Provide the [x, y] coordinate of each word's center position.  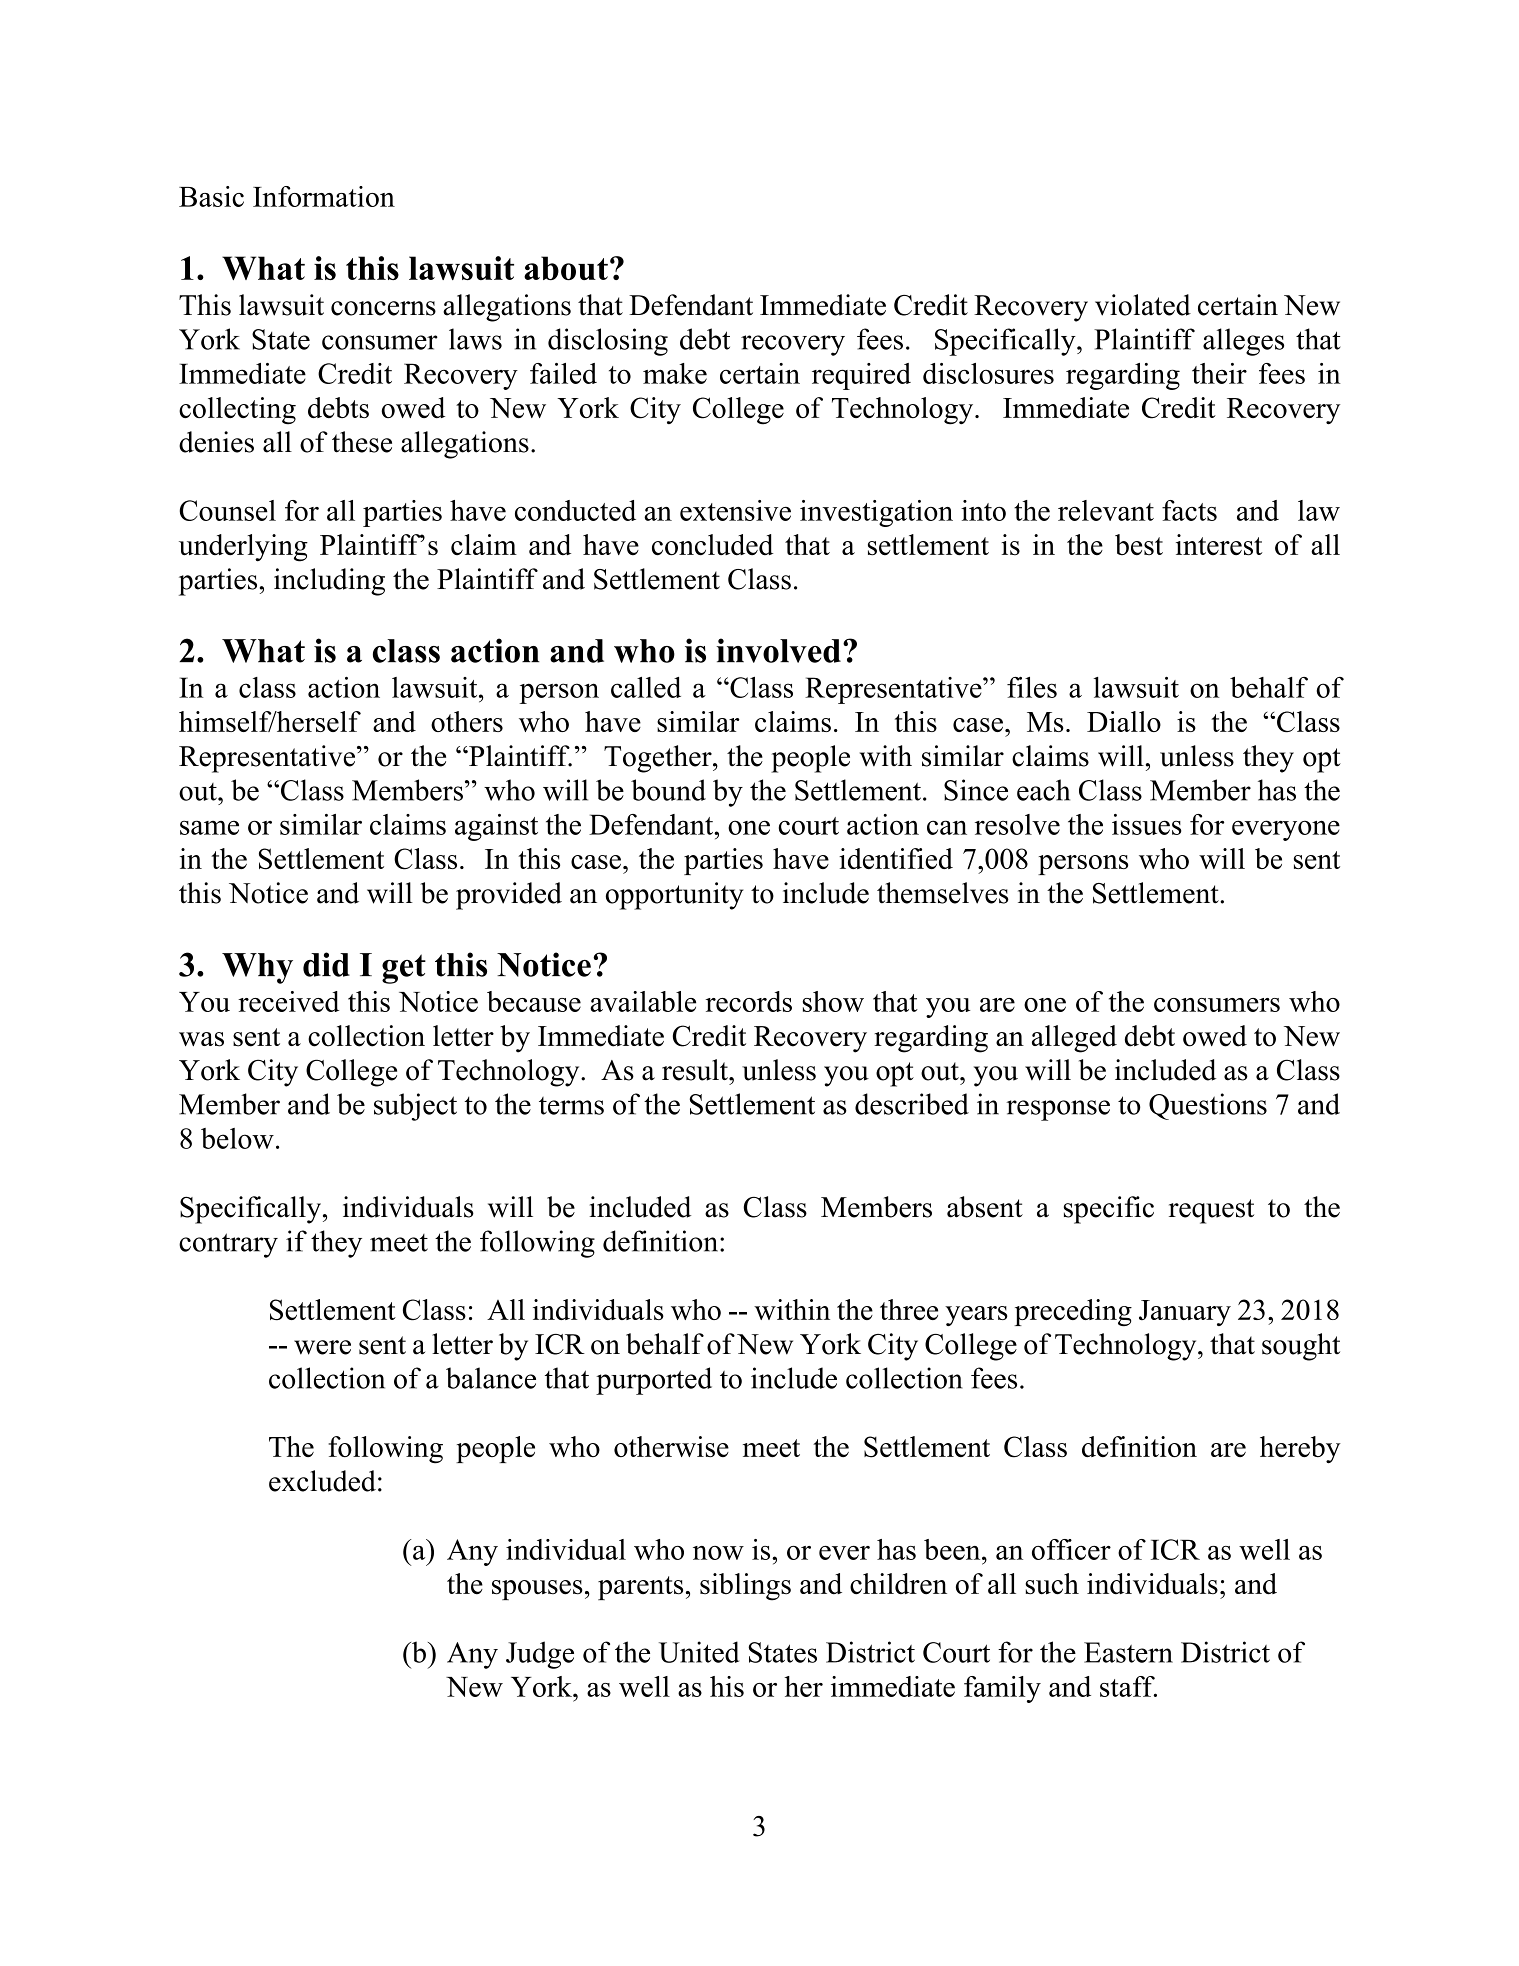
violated [1143, 305]
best [1139, 545]
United [699, 1652]
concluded [713, 545]
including [329, 582]
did [326, 964]
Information [324, 196]
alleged [1074, 1039]
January [1185, 1313]
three [909, 1309]
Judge [540, 1655]
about [566, 268]
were [322, 1347]
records [748, 1001]
